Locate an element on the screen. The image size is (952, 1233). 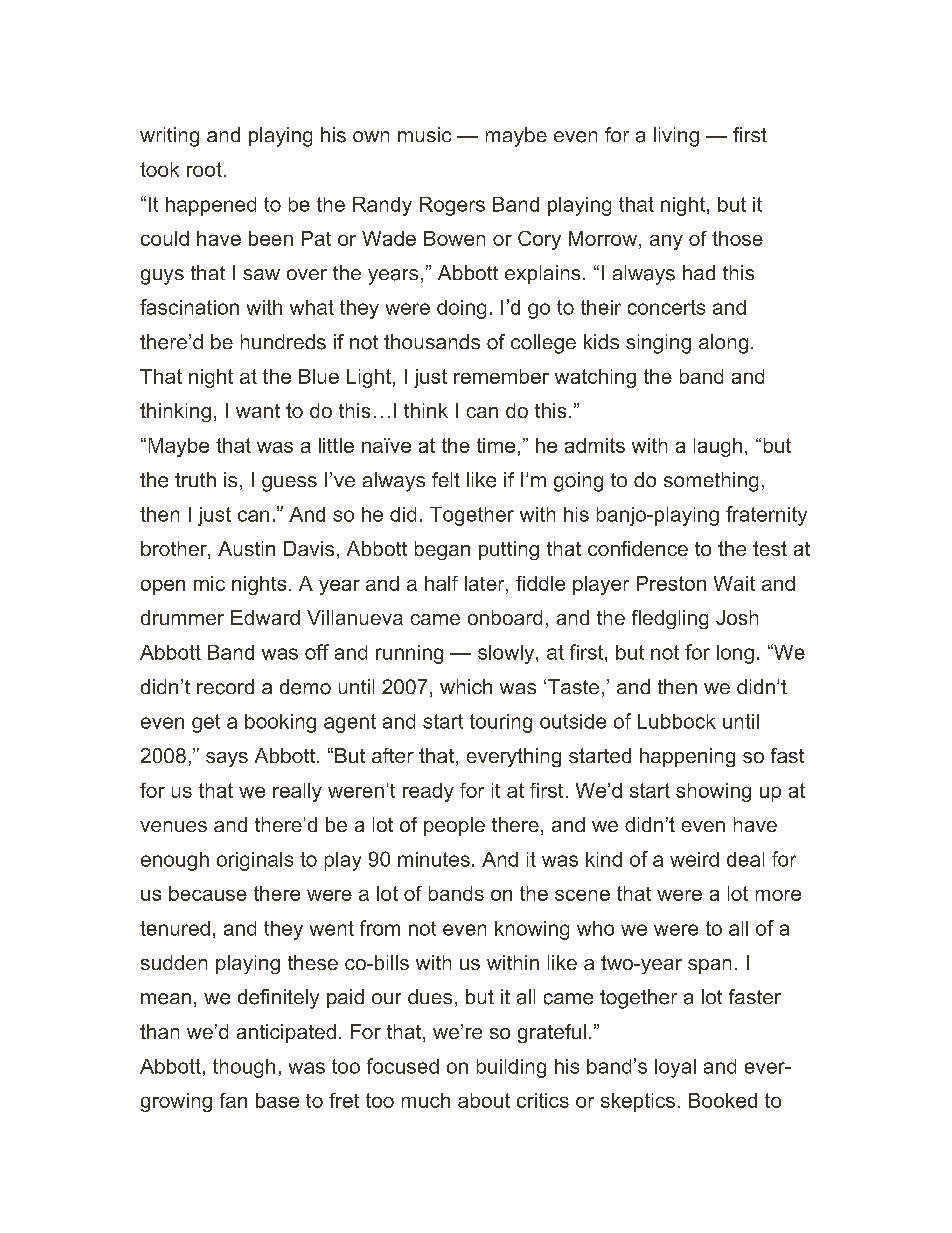
root is located at coordinates (204, 169).
